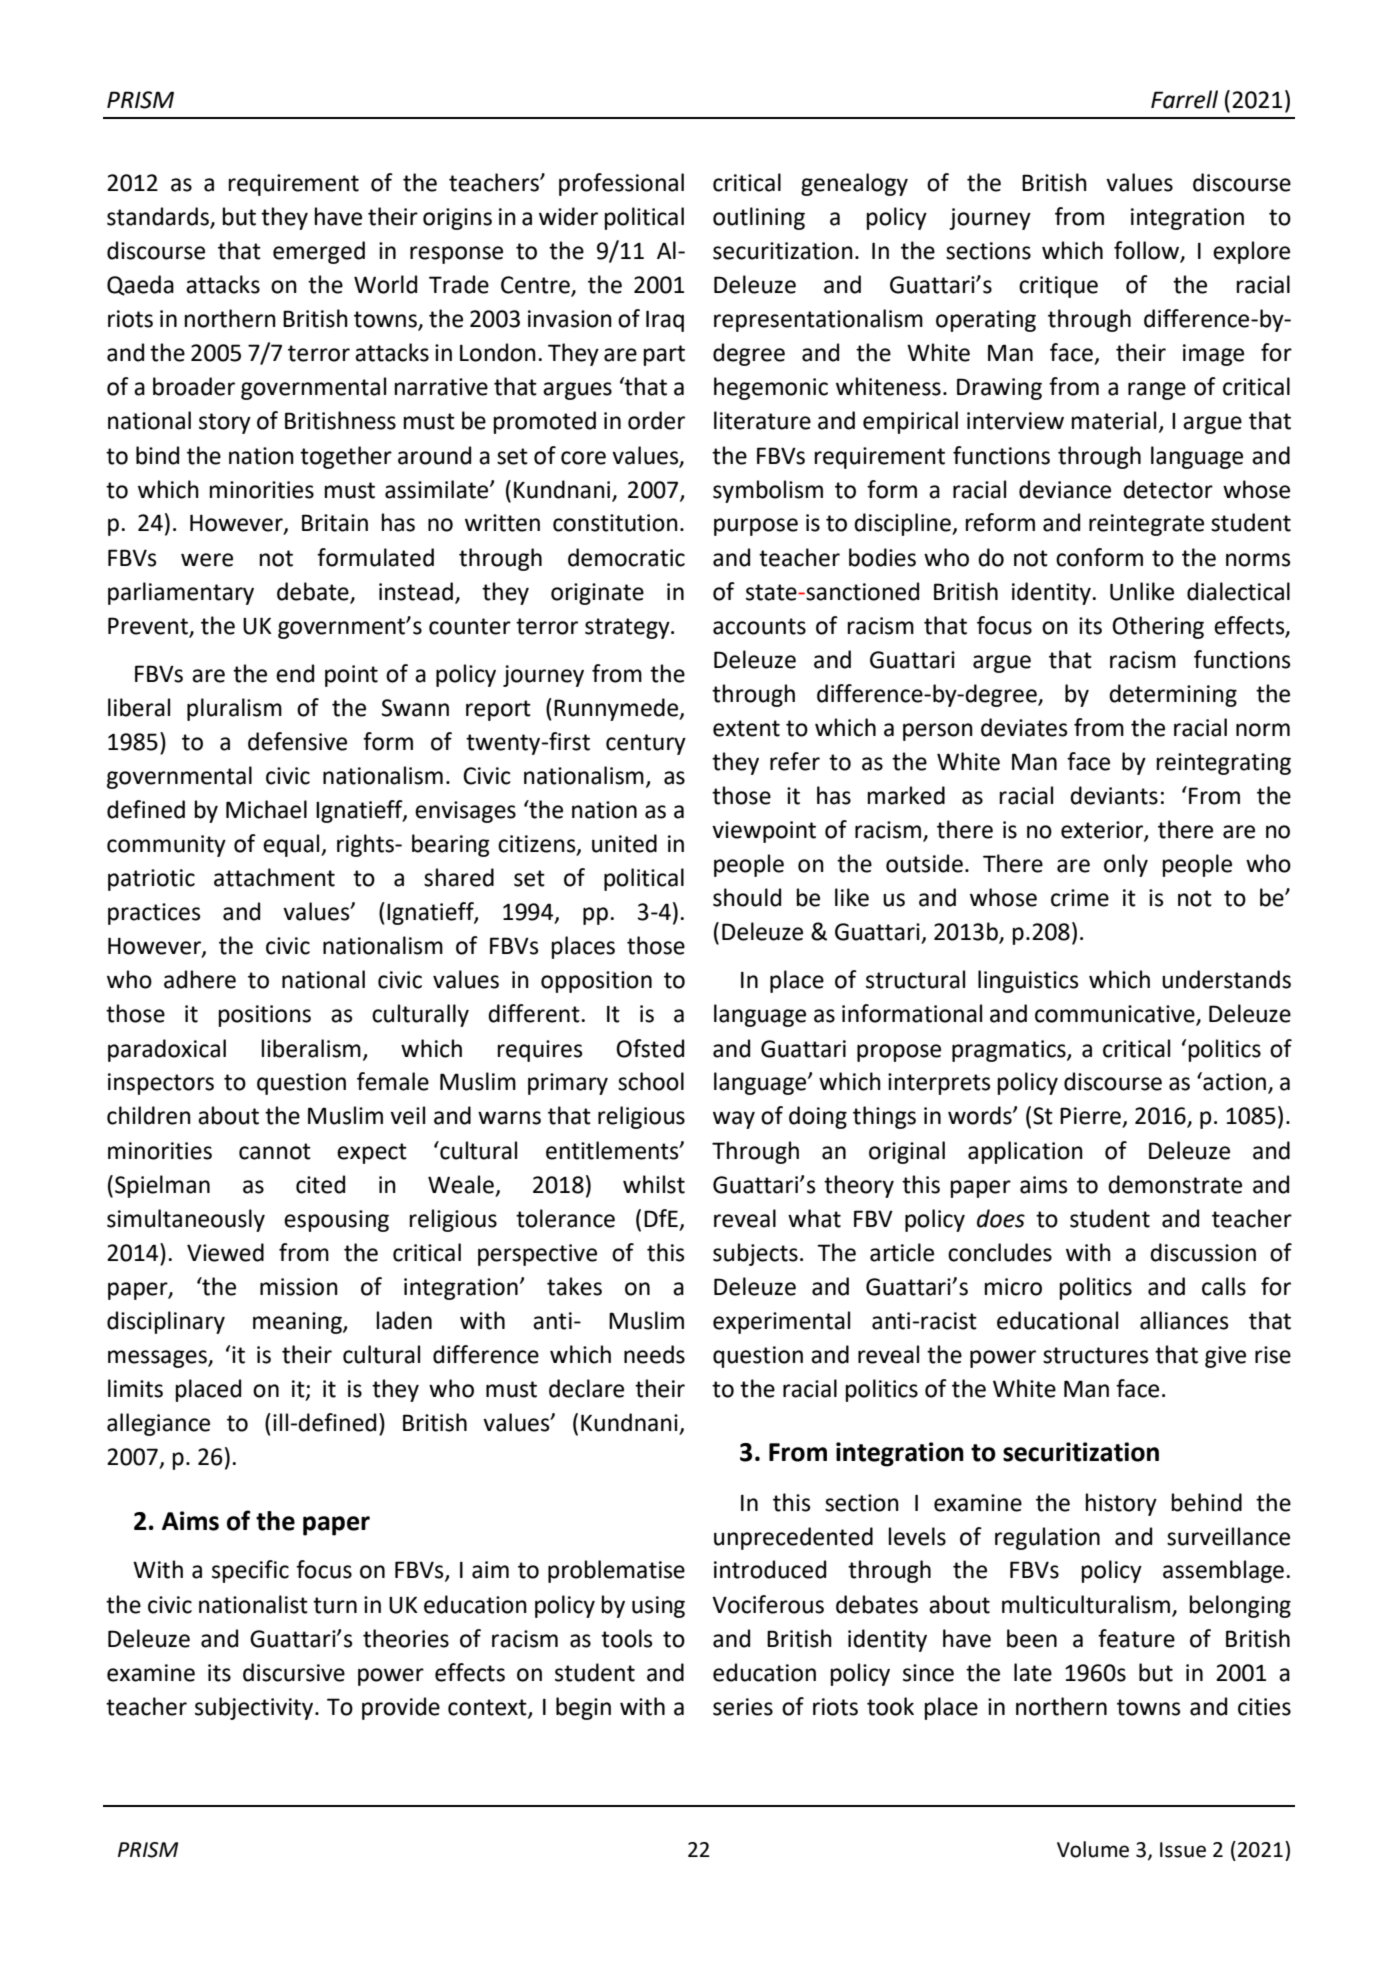 This screenshot has height=1978, width=1398. Describe the element at coordinates (621, 184) in the screenshot. I see `professional` at that location.
